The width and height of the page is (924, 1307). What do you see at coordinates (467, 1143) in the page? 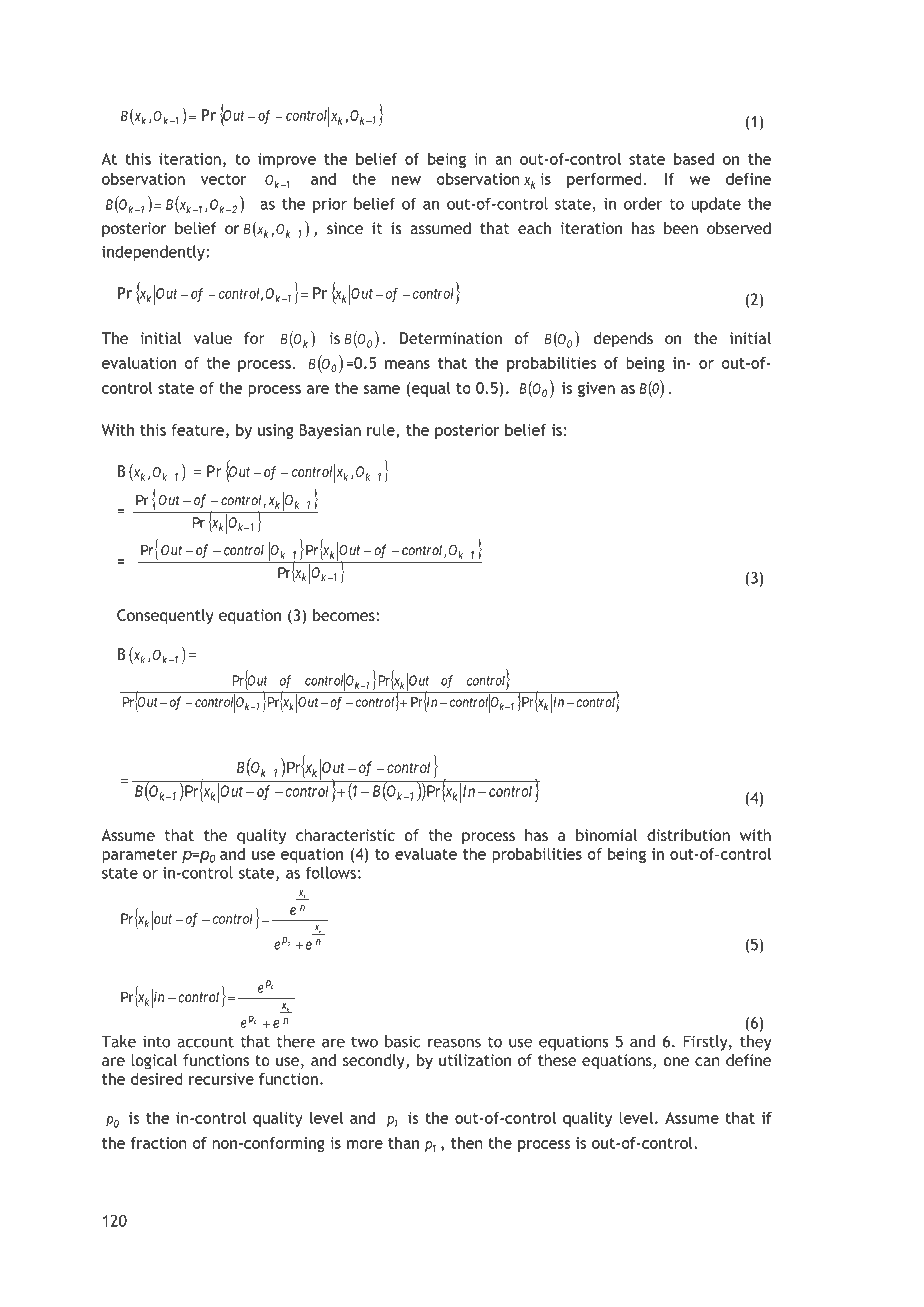
I see `then` at bounding box center [467, 1143].
